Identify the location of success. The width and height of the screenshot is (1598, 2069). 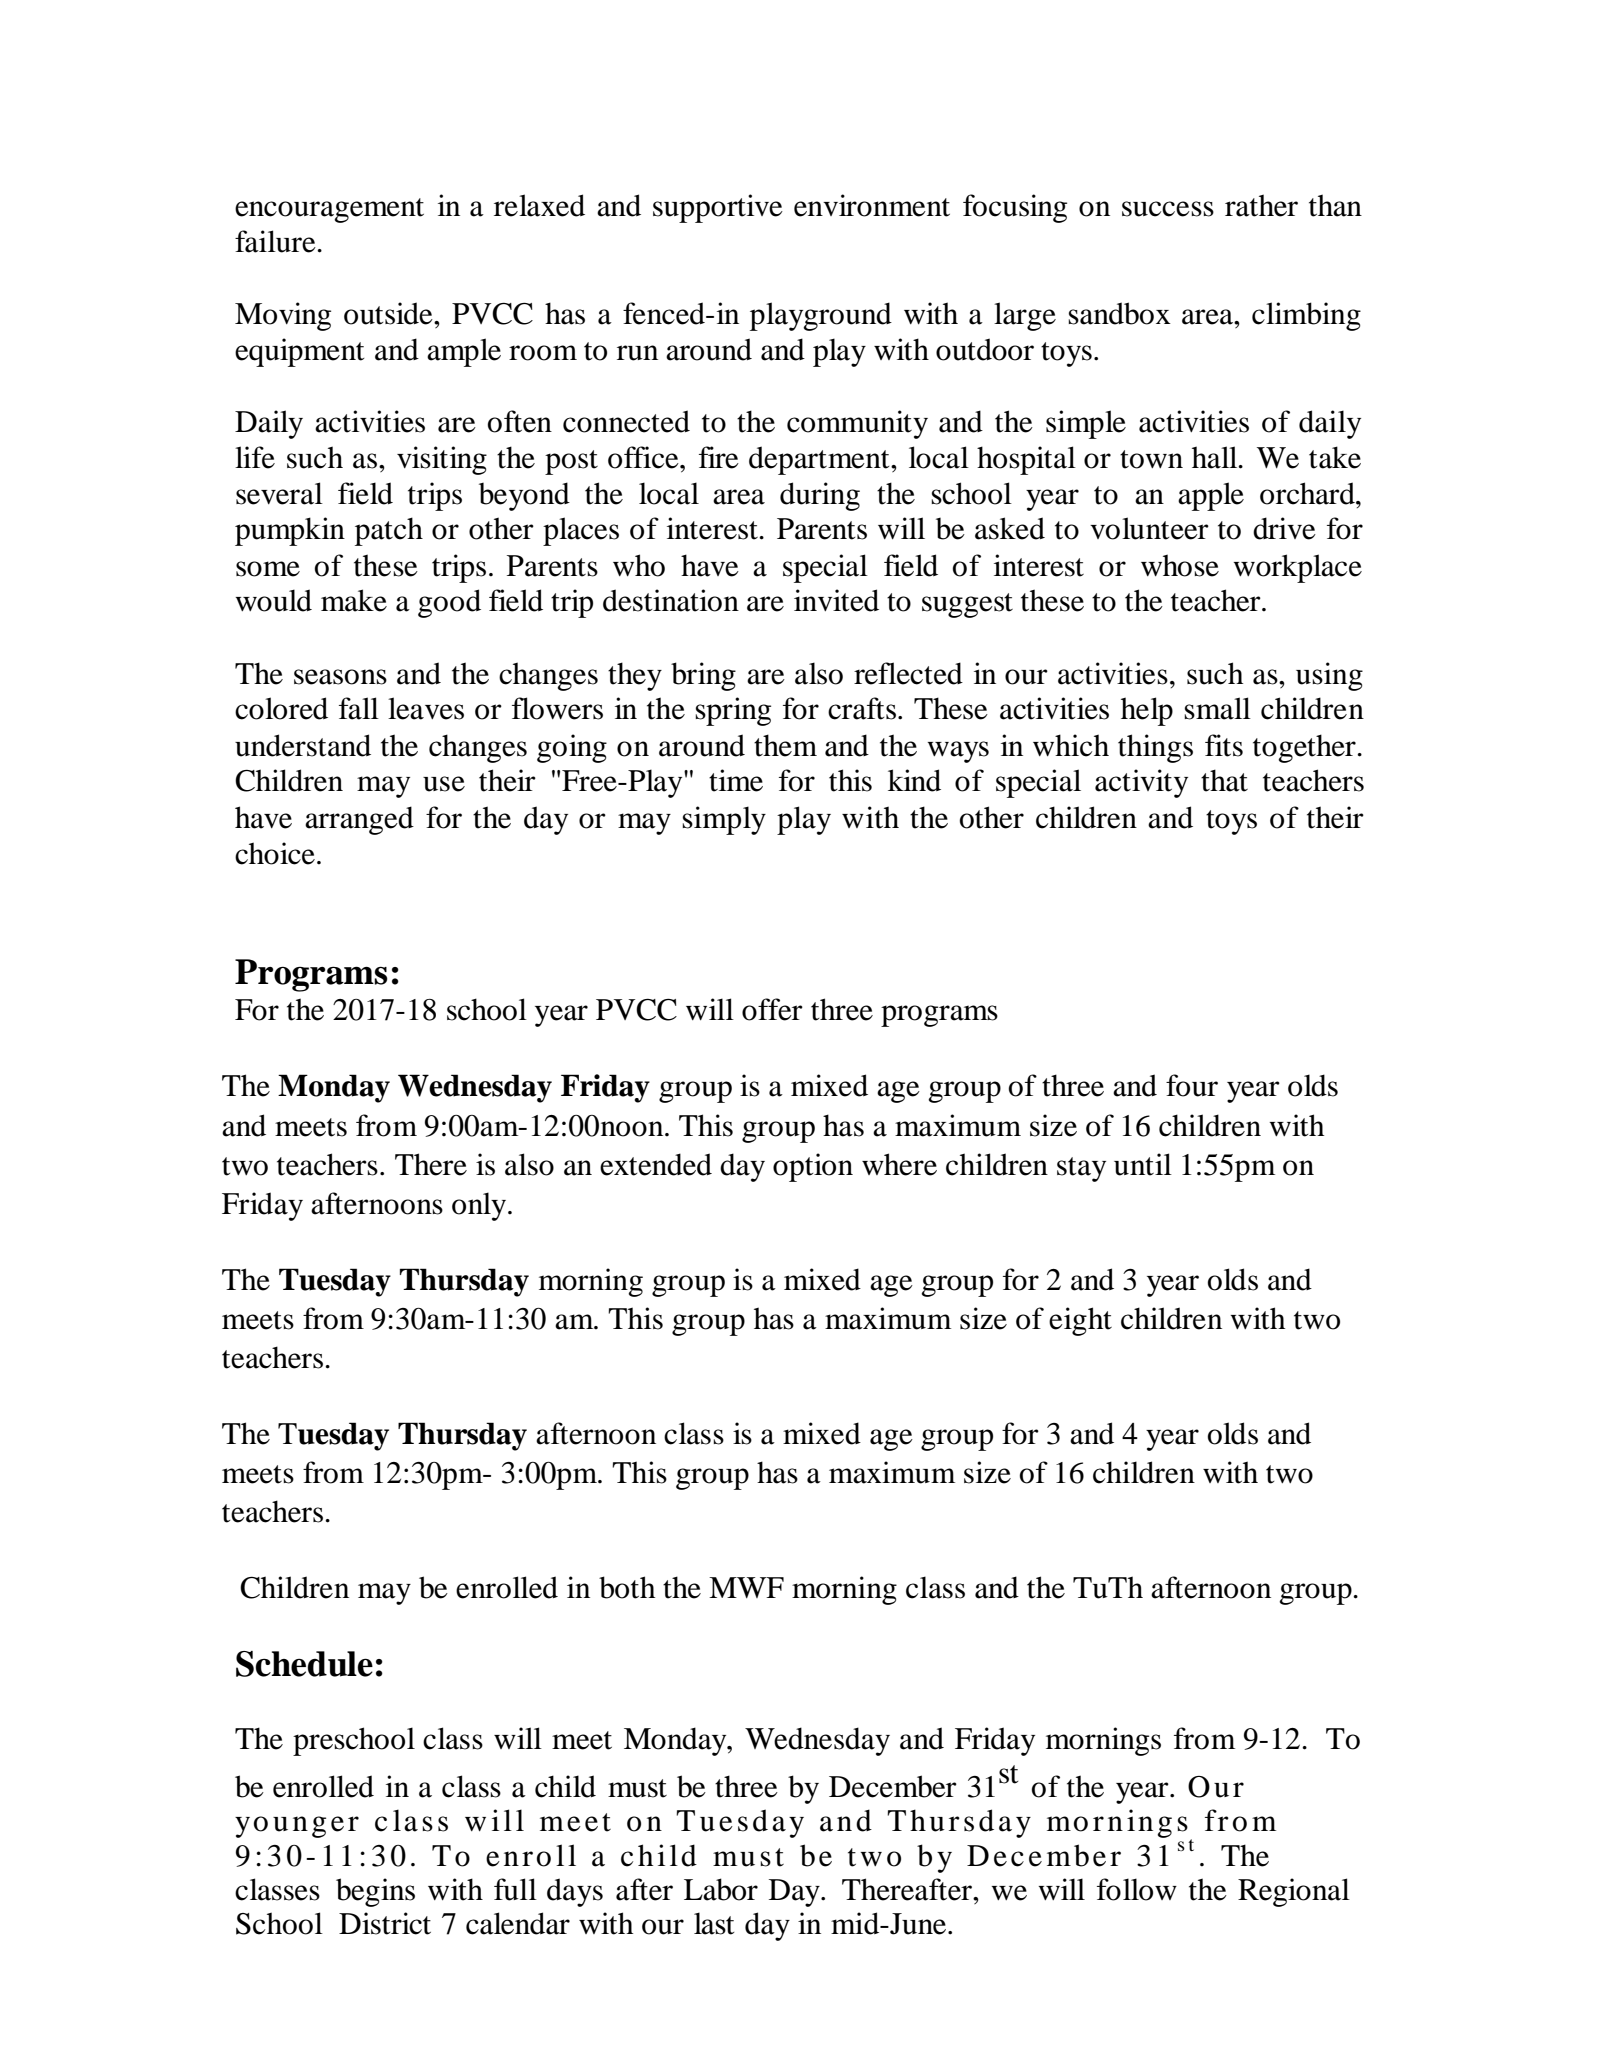
(1168, 209).
